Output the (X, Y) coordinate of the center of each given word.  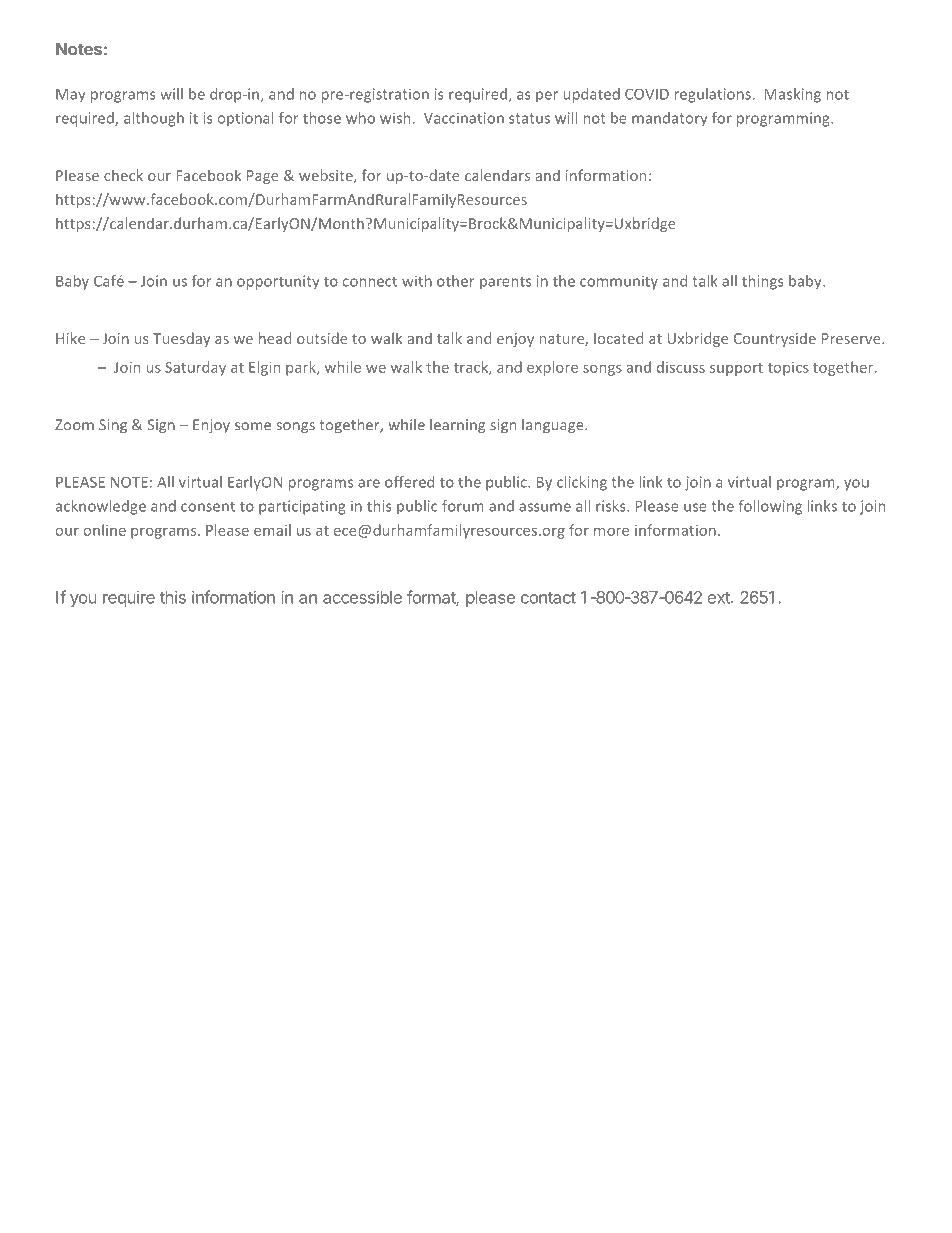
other (456, 281)
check (123, 175)
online (105, 530)
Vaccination (464, 118)
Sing (113, 426)
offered (409, 482)
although (154, 119)
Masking (792, 95)
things (763, 282)
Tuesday (181, 339)
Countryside (775, 339)
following (770, 507)
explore (552, 368)
